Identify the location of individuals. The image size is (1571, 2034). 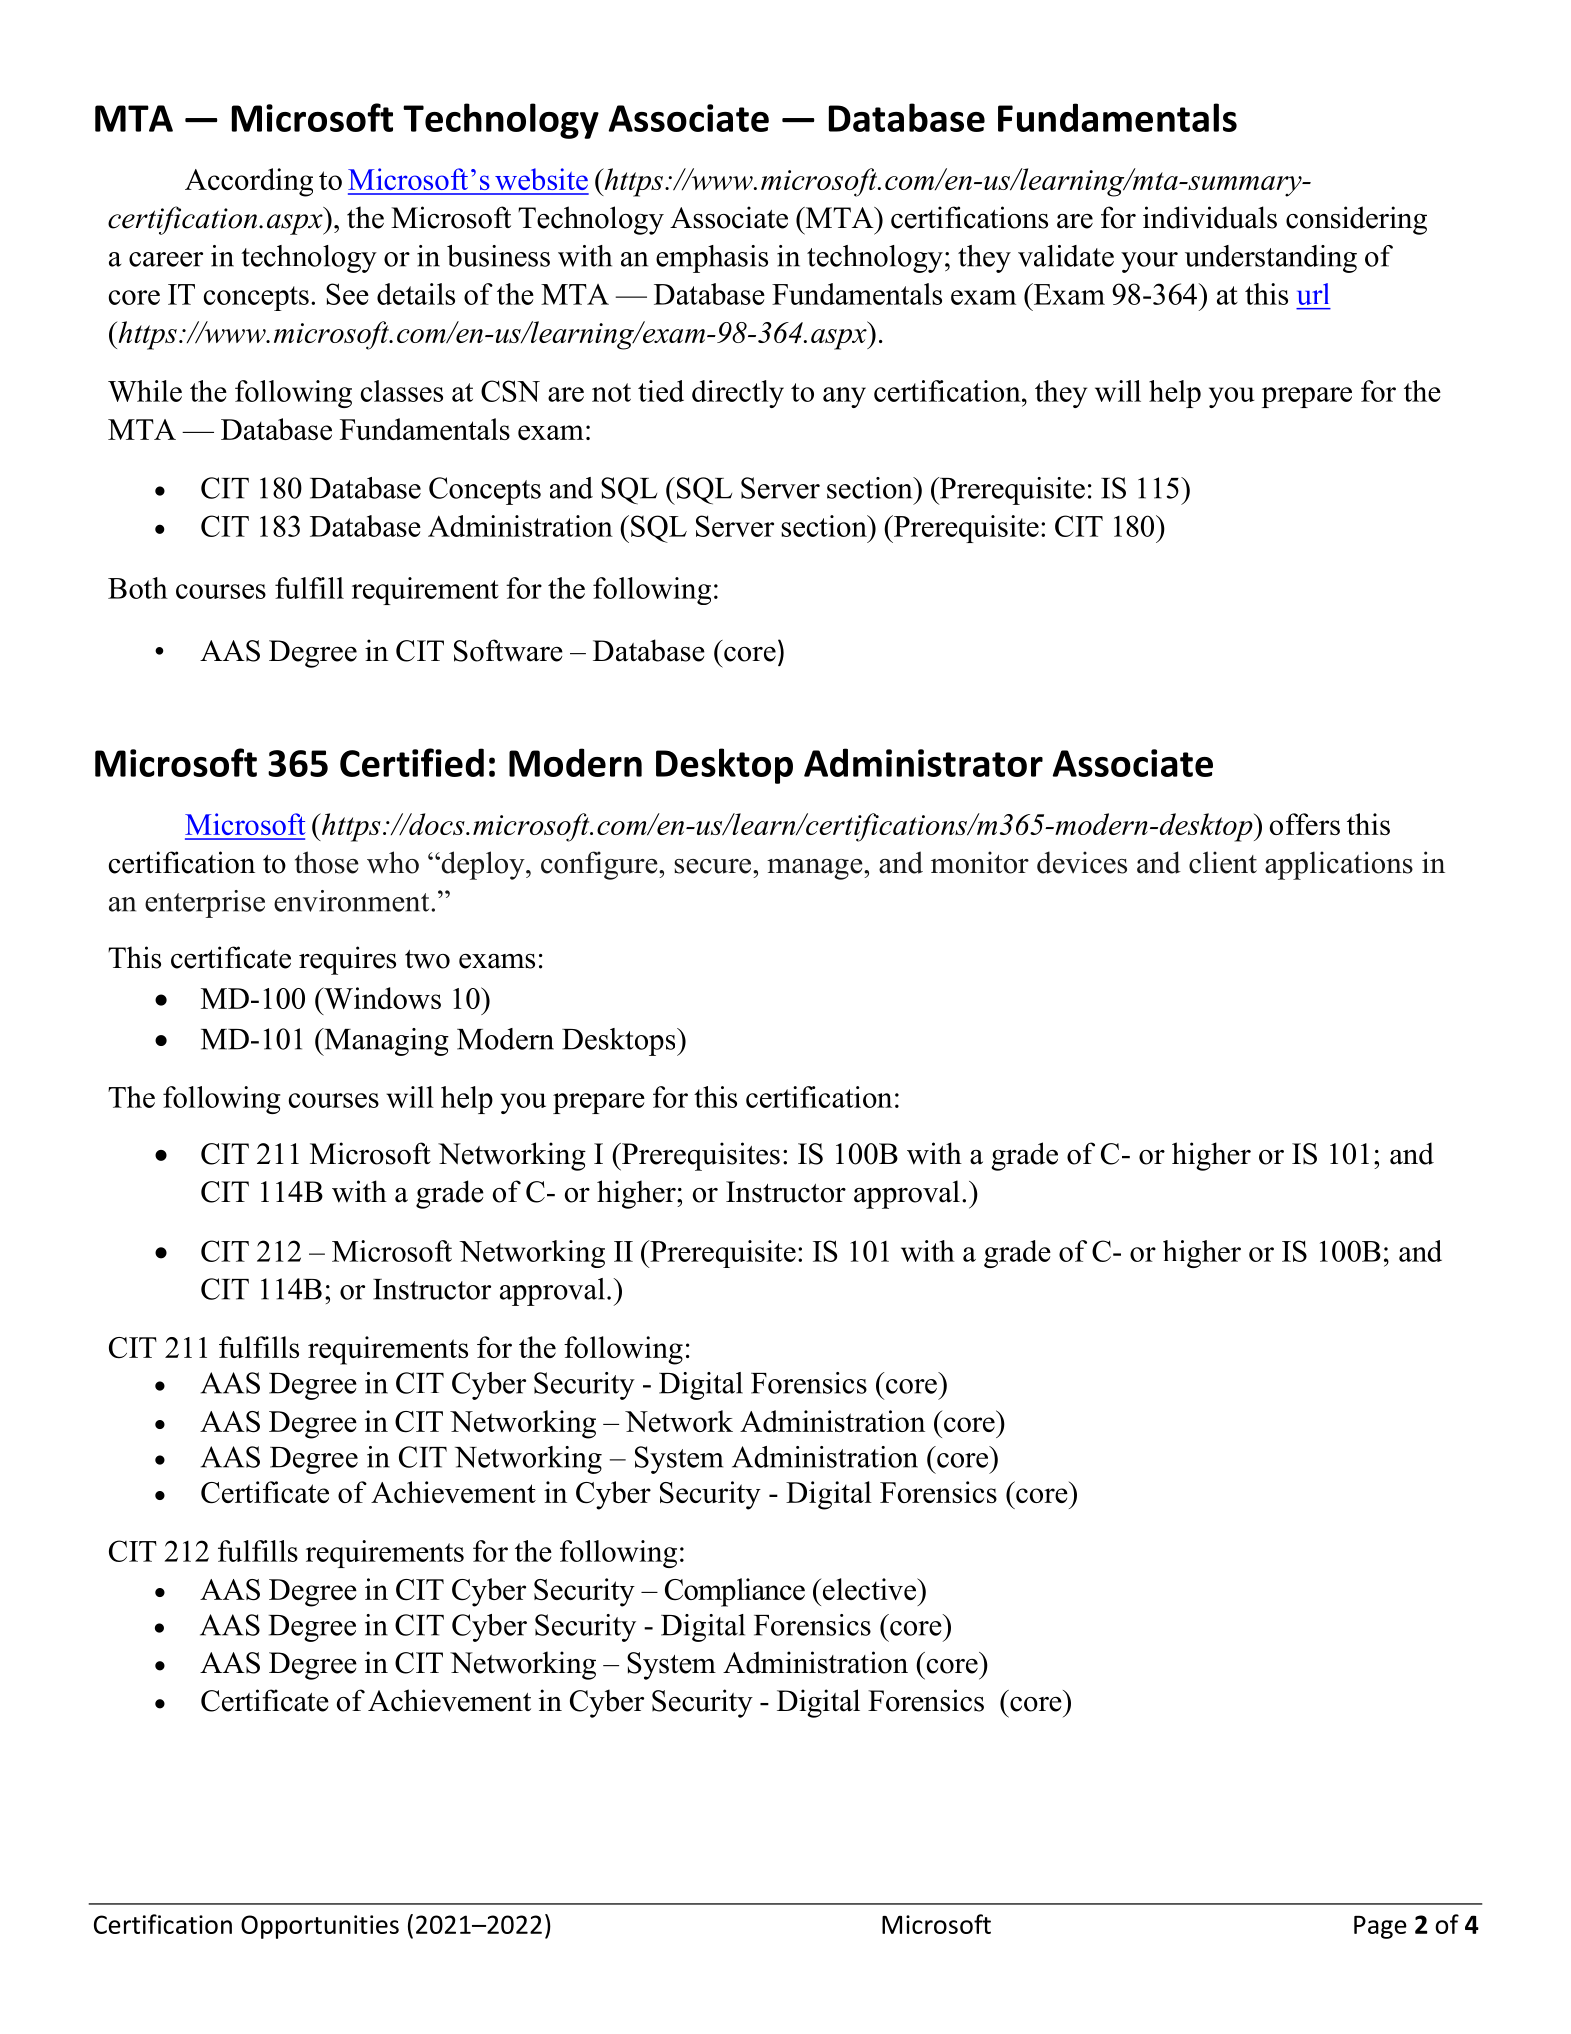
(1210, 217).
